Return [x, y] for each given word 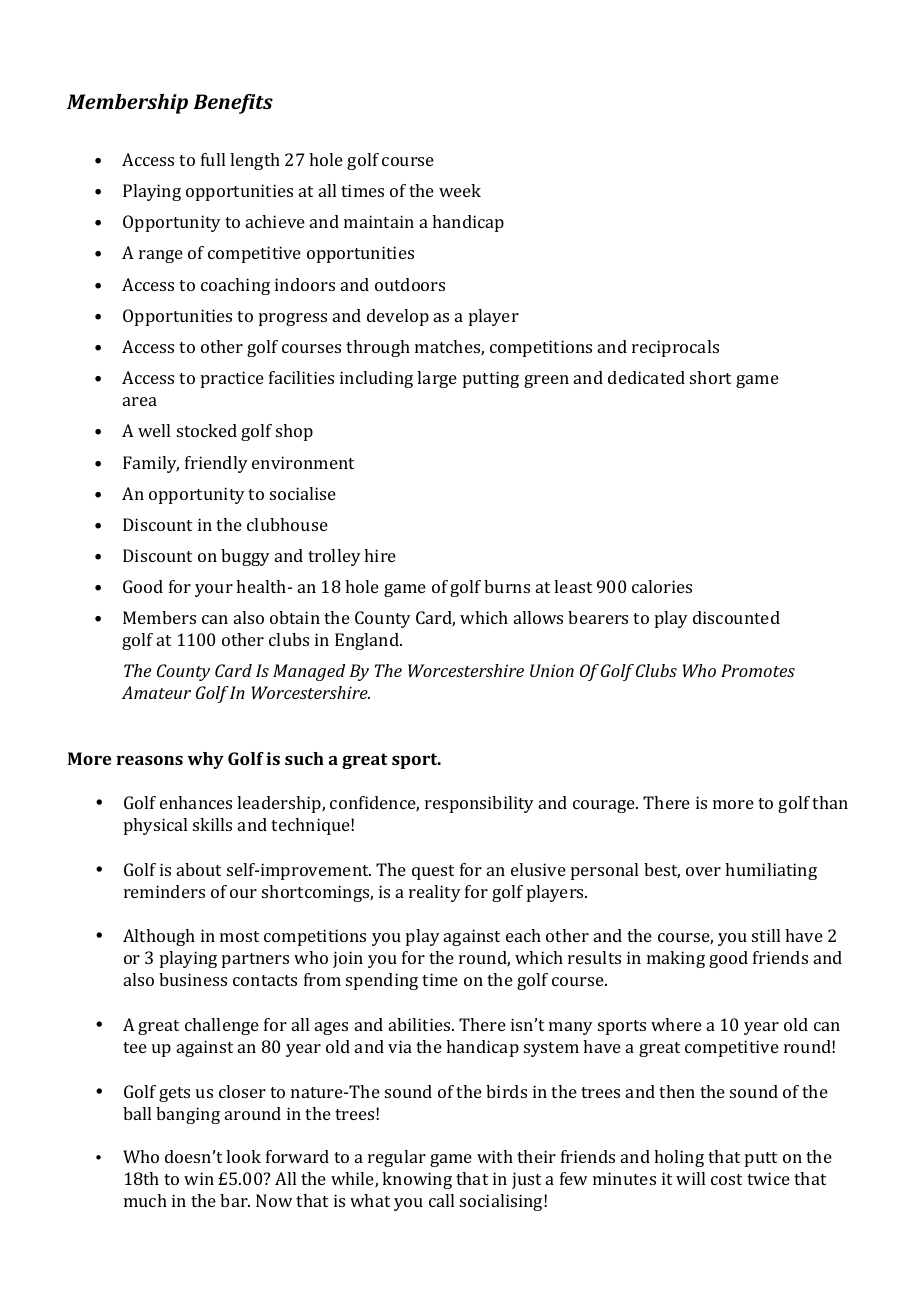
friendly [216, 464]
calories [662, 586]
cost [726, 1179]
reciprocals [675, 348]
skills [212, 824]
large [437, 379]
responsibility [479, 804]
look [243, 1156]
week [460, 190]
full [213, 159]
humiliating [771, 871]
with [495, 1156]
